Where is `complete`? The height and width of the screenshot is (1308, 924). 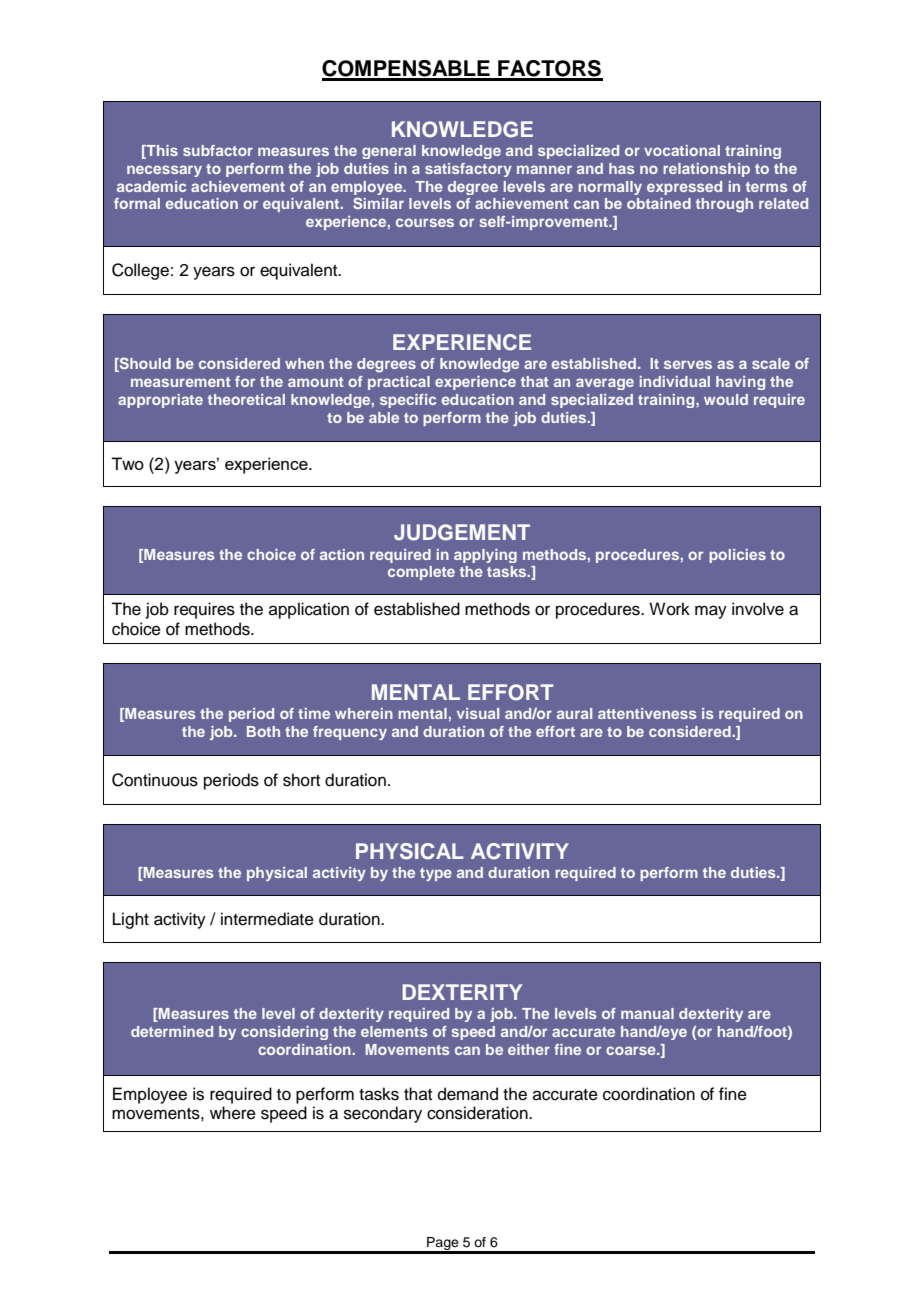 complete is located at coordinates (421, 573).
